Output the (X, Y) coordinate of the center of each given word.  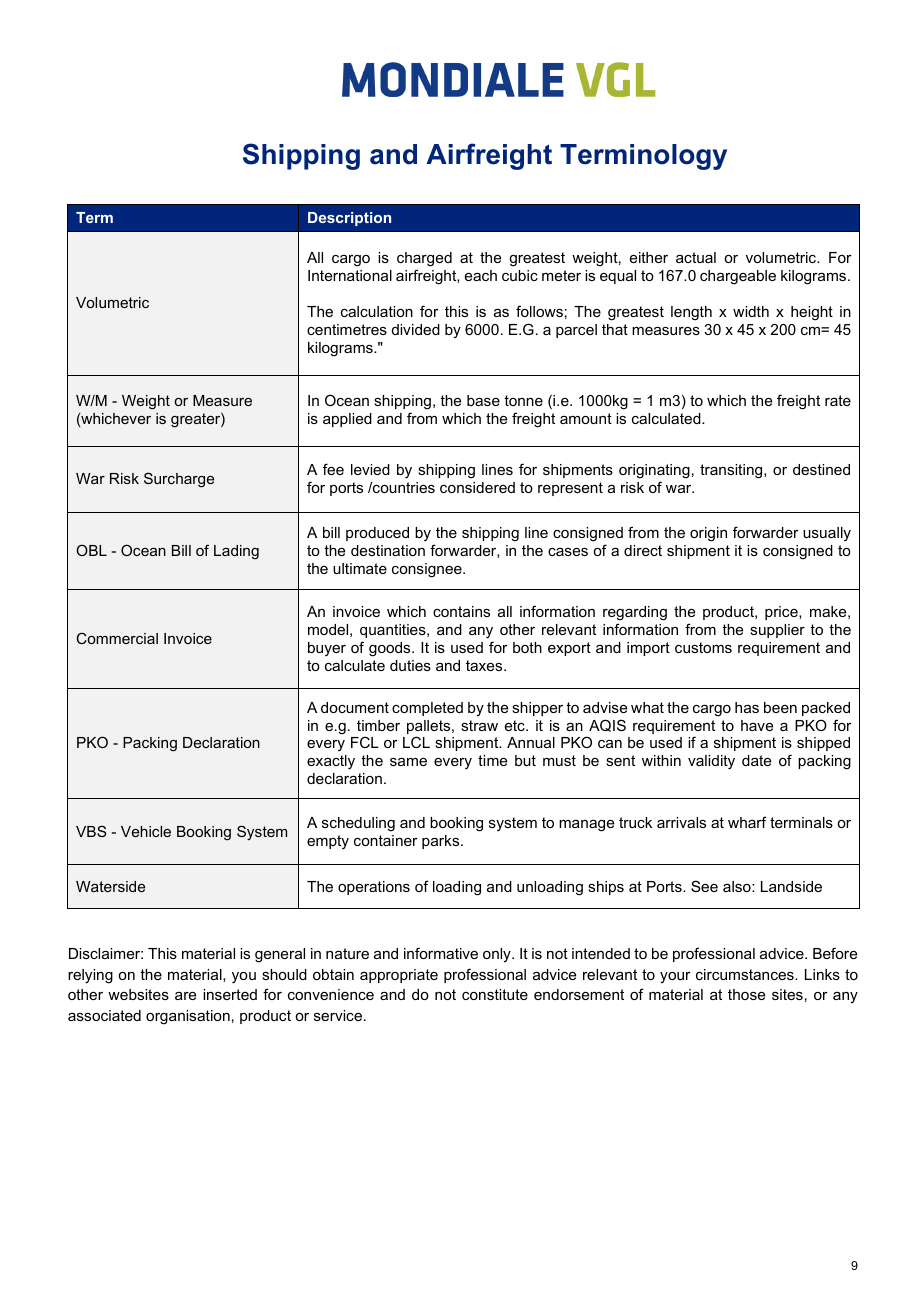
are (185, 996)
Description (349, 219)
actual (696, 257)
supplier (777, 631)
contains (461, 611)
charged (424, 261)
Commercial (117, 638)
